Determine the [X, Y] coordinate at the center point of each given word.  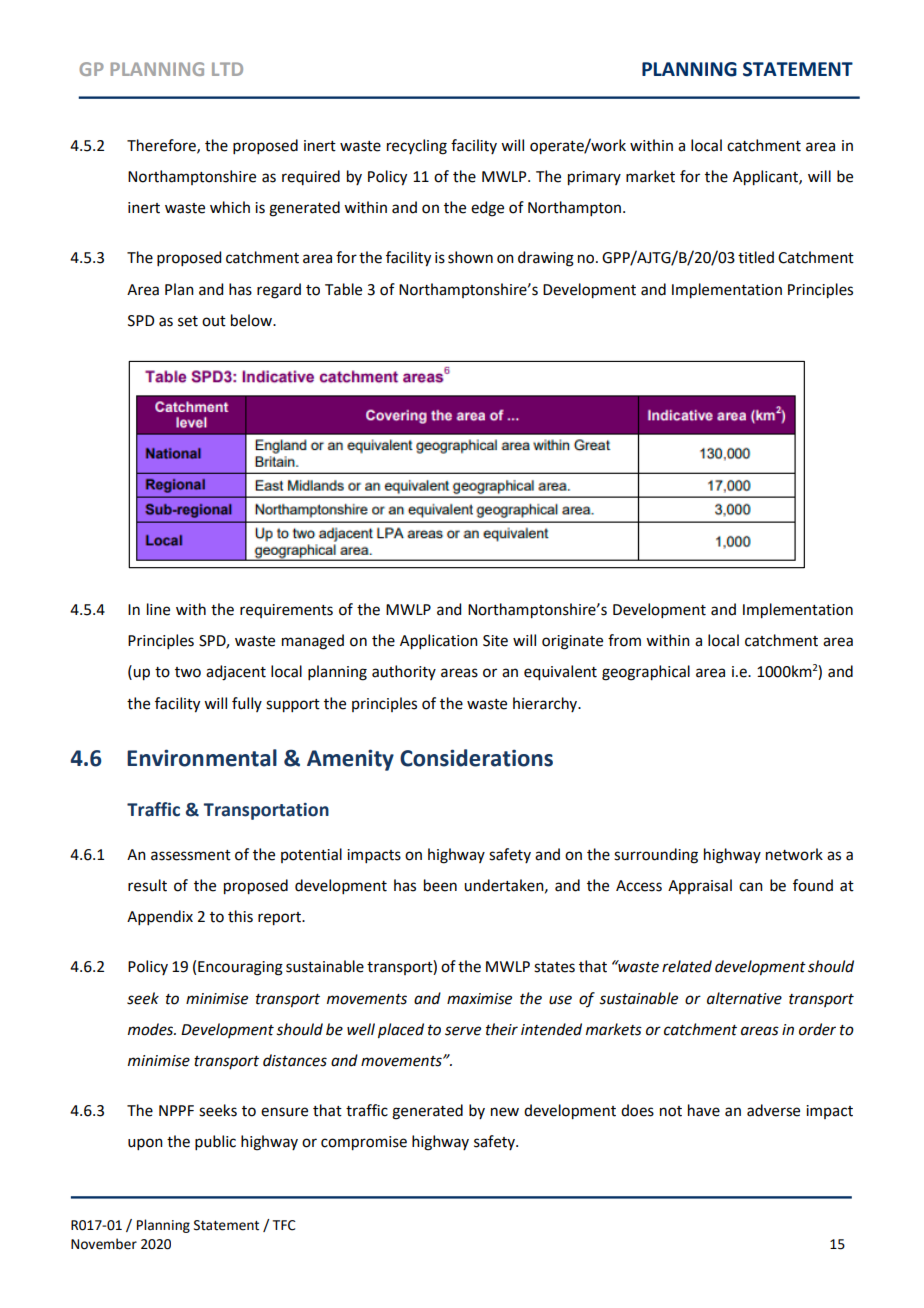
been [440, 885]
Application [439, 642]
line [158, 609]
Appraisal [700, 886]
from [624, 640]
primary [594, 178]
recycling [417, 147]
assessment [191, 855]
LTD [227, 69]
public [215, 1142]
